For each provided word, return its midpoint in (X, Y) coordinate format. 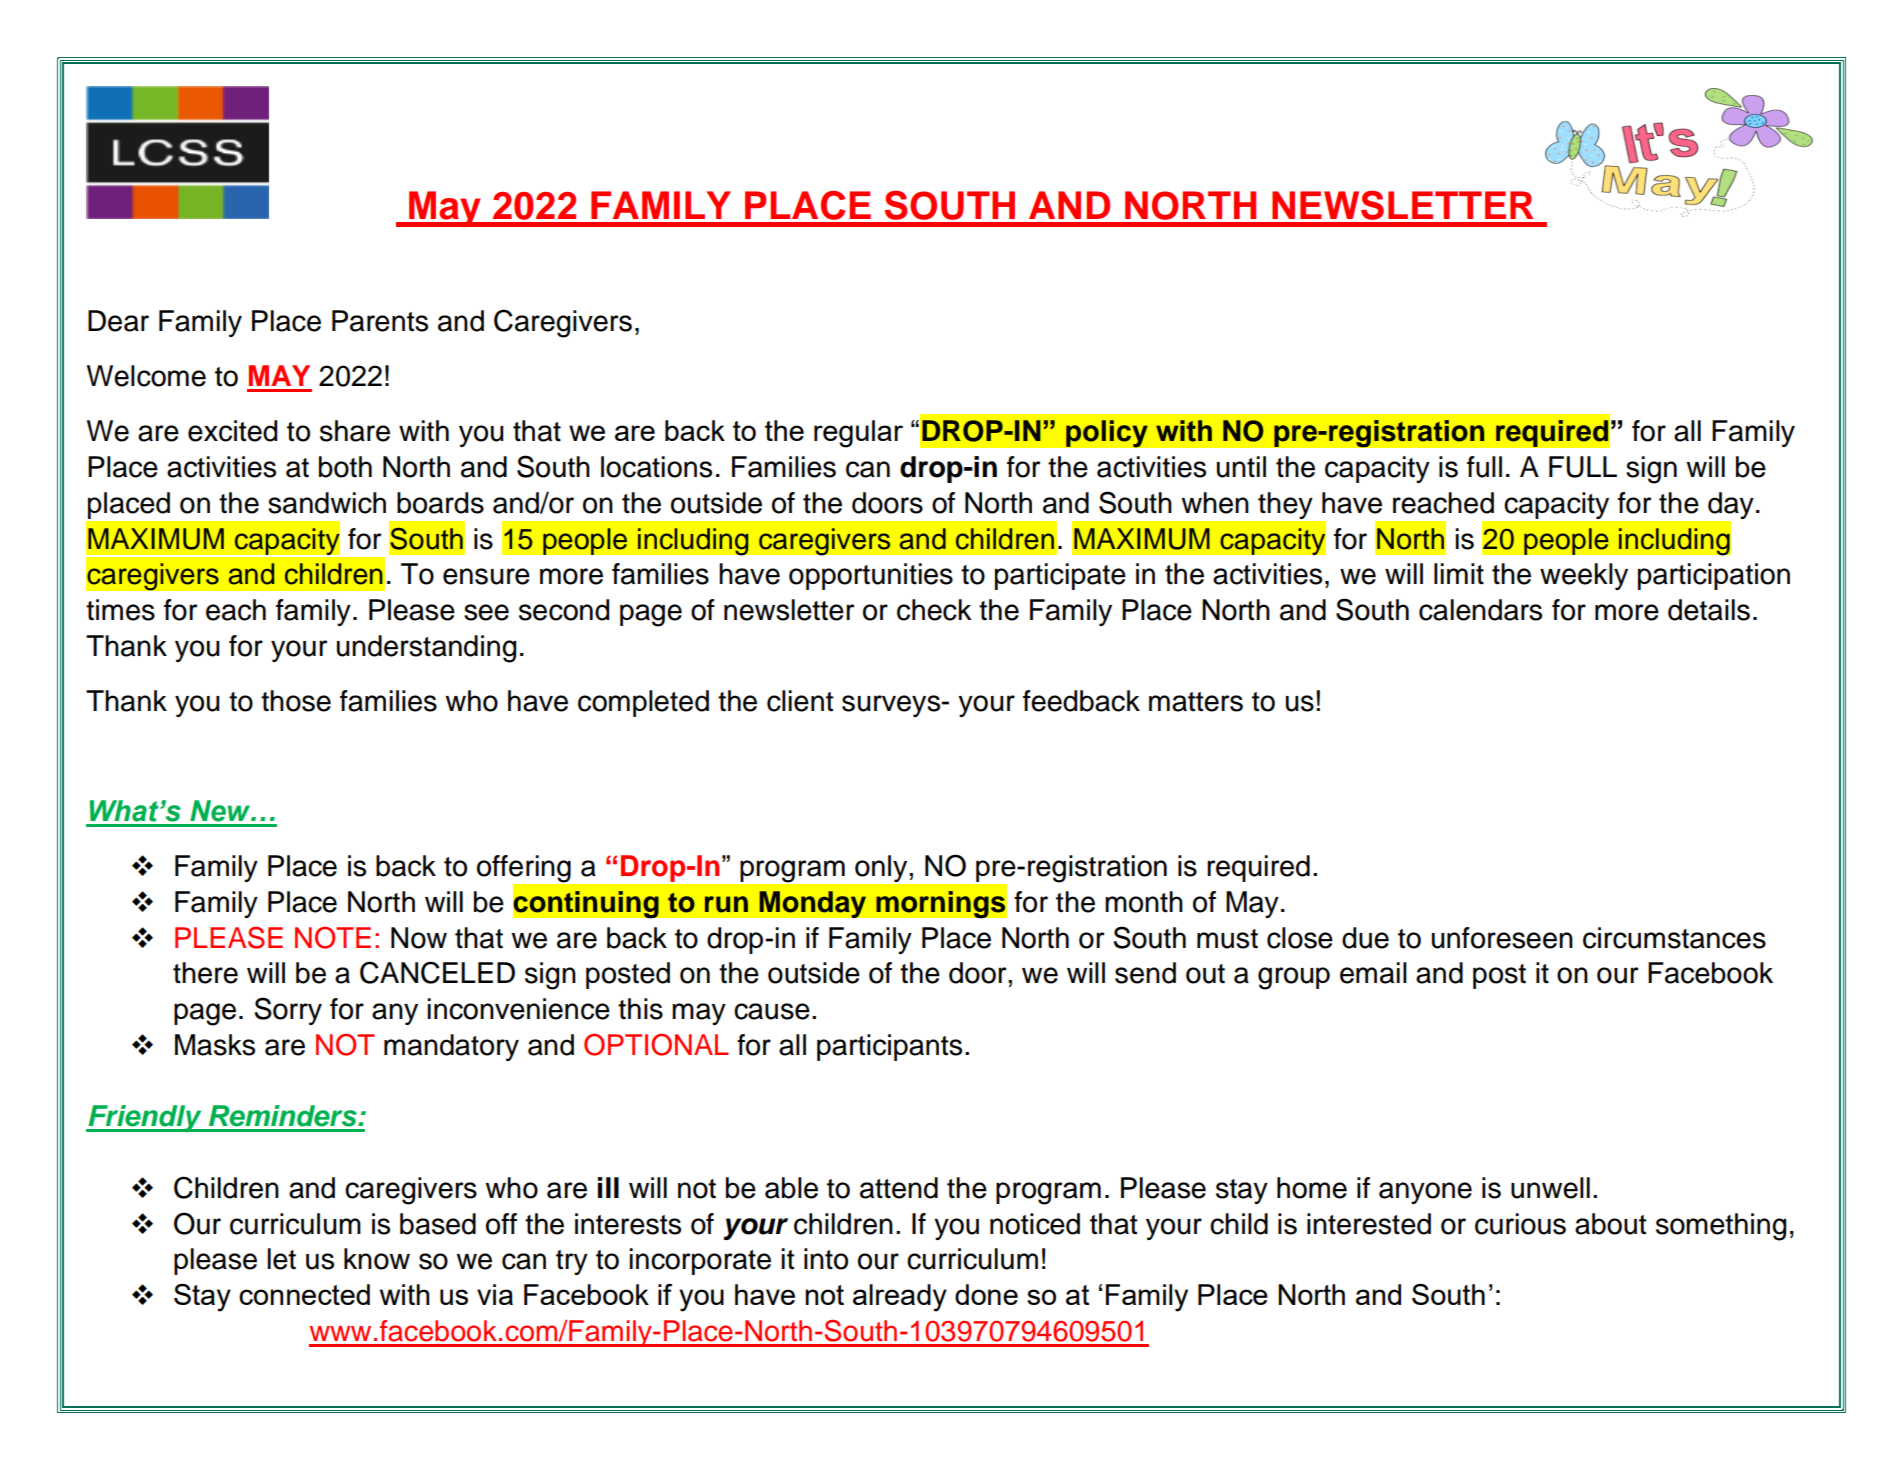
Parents (380, 321)
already (900, 1298)
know (377, 1259)
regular (858, 434)
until (1241, 467)
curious (1520, 1224)
